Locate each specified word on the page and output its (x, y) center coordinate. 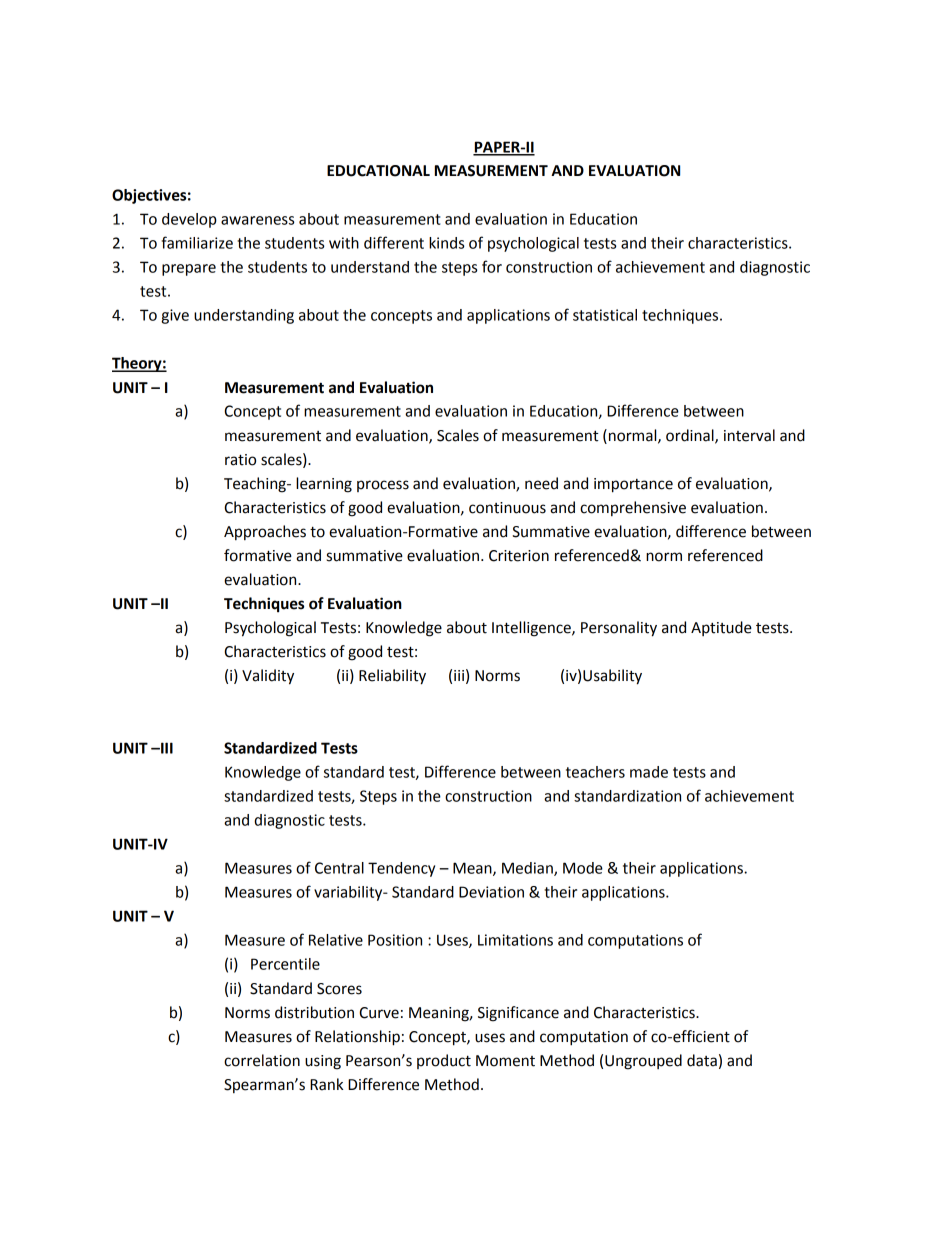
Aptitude (721, 628)
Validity (268, 677)
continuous (507, 508)
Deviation (491, 892)
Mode (583, 868)
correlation (262, 1060)
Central (339, 868)
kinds (446, 243)
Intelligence (532, 629)
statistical (605, 315)
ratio (240, 460)
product (444, 1061)
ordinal (691, 436)
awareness (257, 220)
